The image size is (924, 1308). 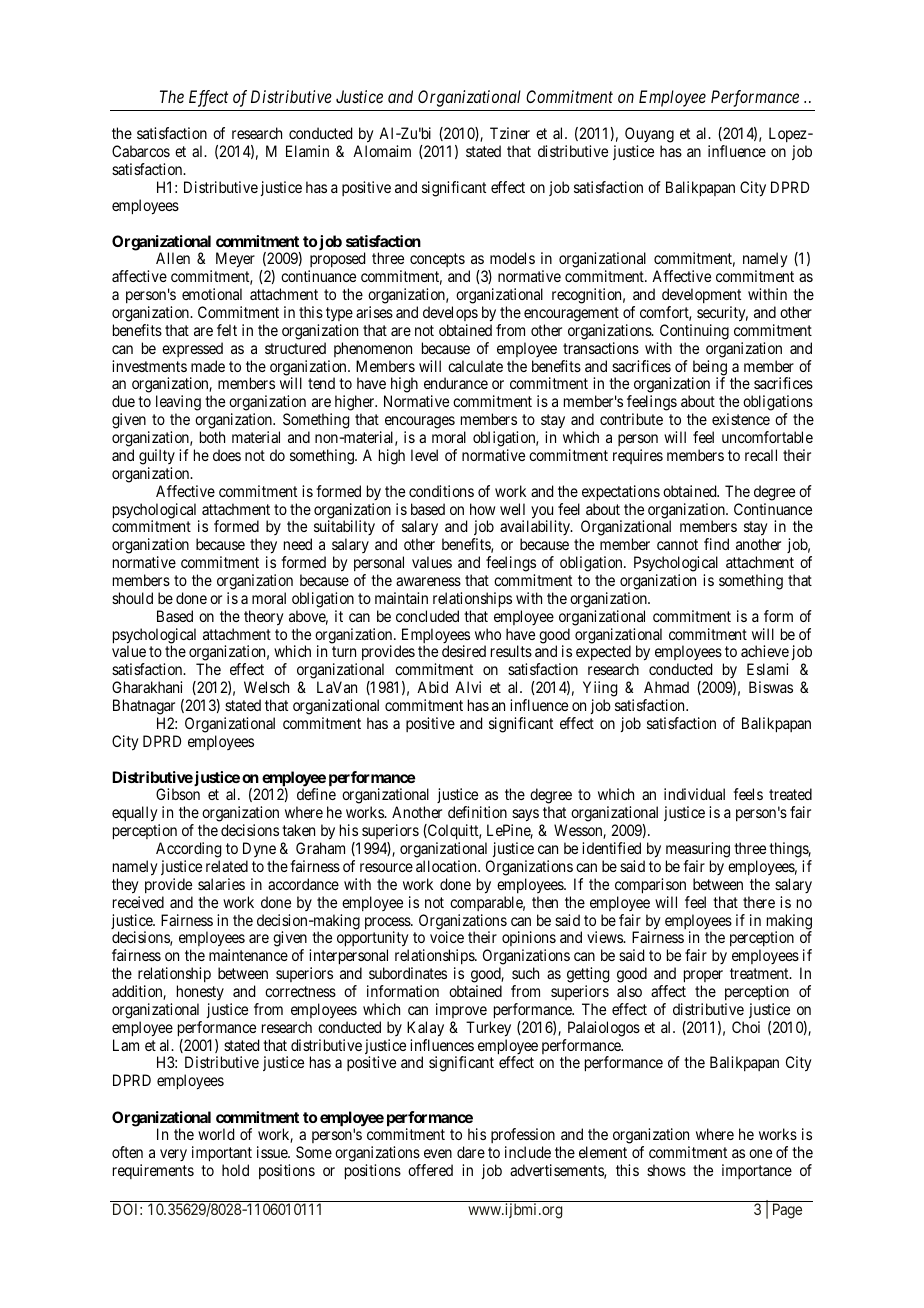 What do you see at coordinates (221, 884) in the image?
I see `salaries` at bounding box center [221, 884].
